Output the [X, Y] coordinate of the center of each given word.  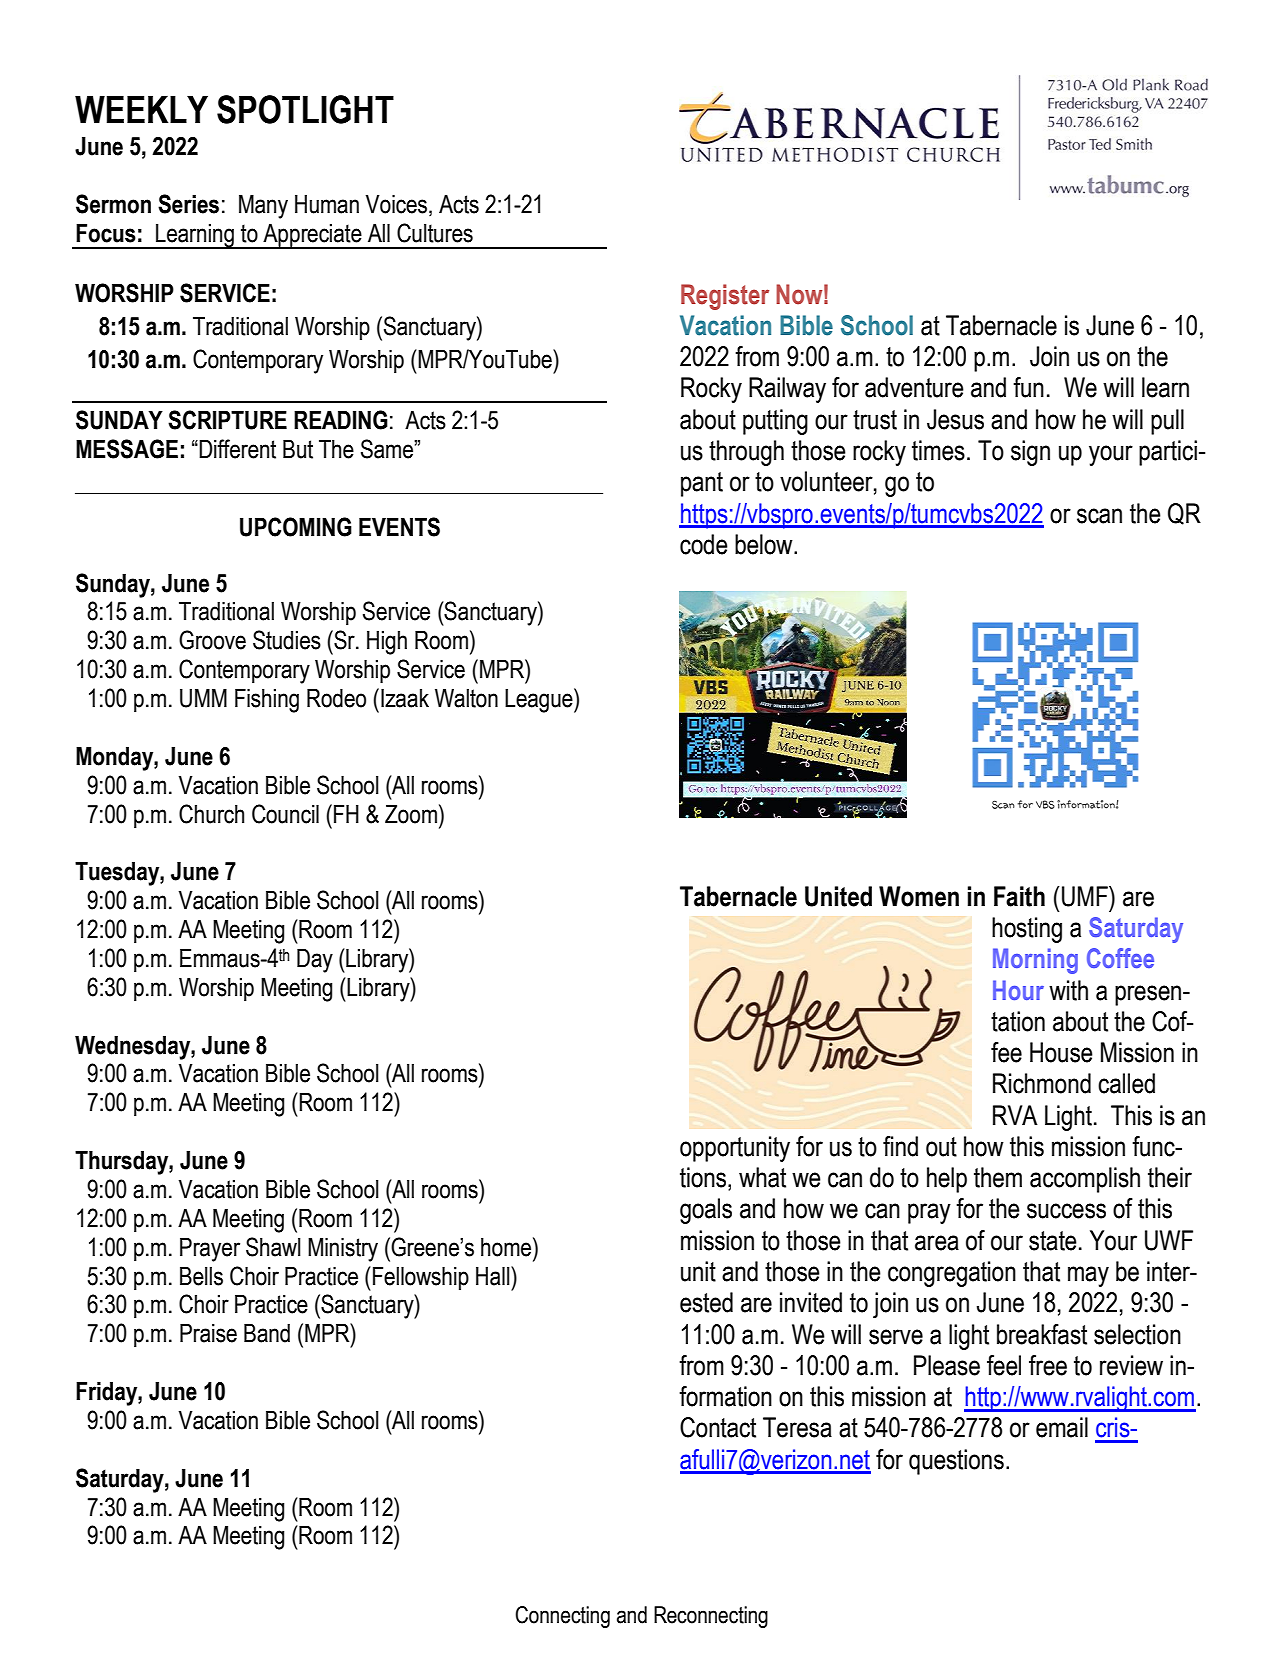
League [540, 700]
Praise [208, 1333]
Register [725, 297]
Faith [1019, 896]
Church [211, 814]
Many [263, 207]
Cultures [435, 233]
